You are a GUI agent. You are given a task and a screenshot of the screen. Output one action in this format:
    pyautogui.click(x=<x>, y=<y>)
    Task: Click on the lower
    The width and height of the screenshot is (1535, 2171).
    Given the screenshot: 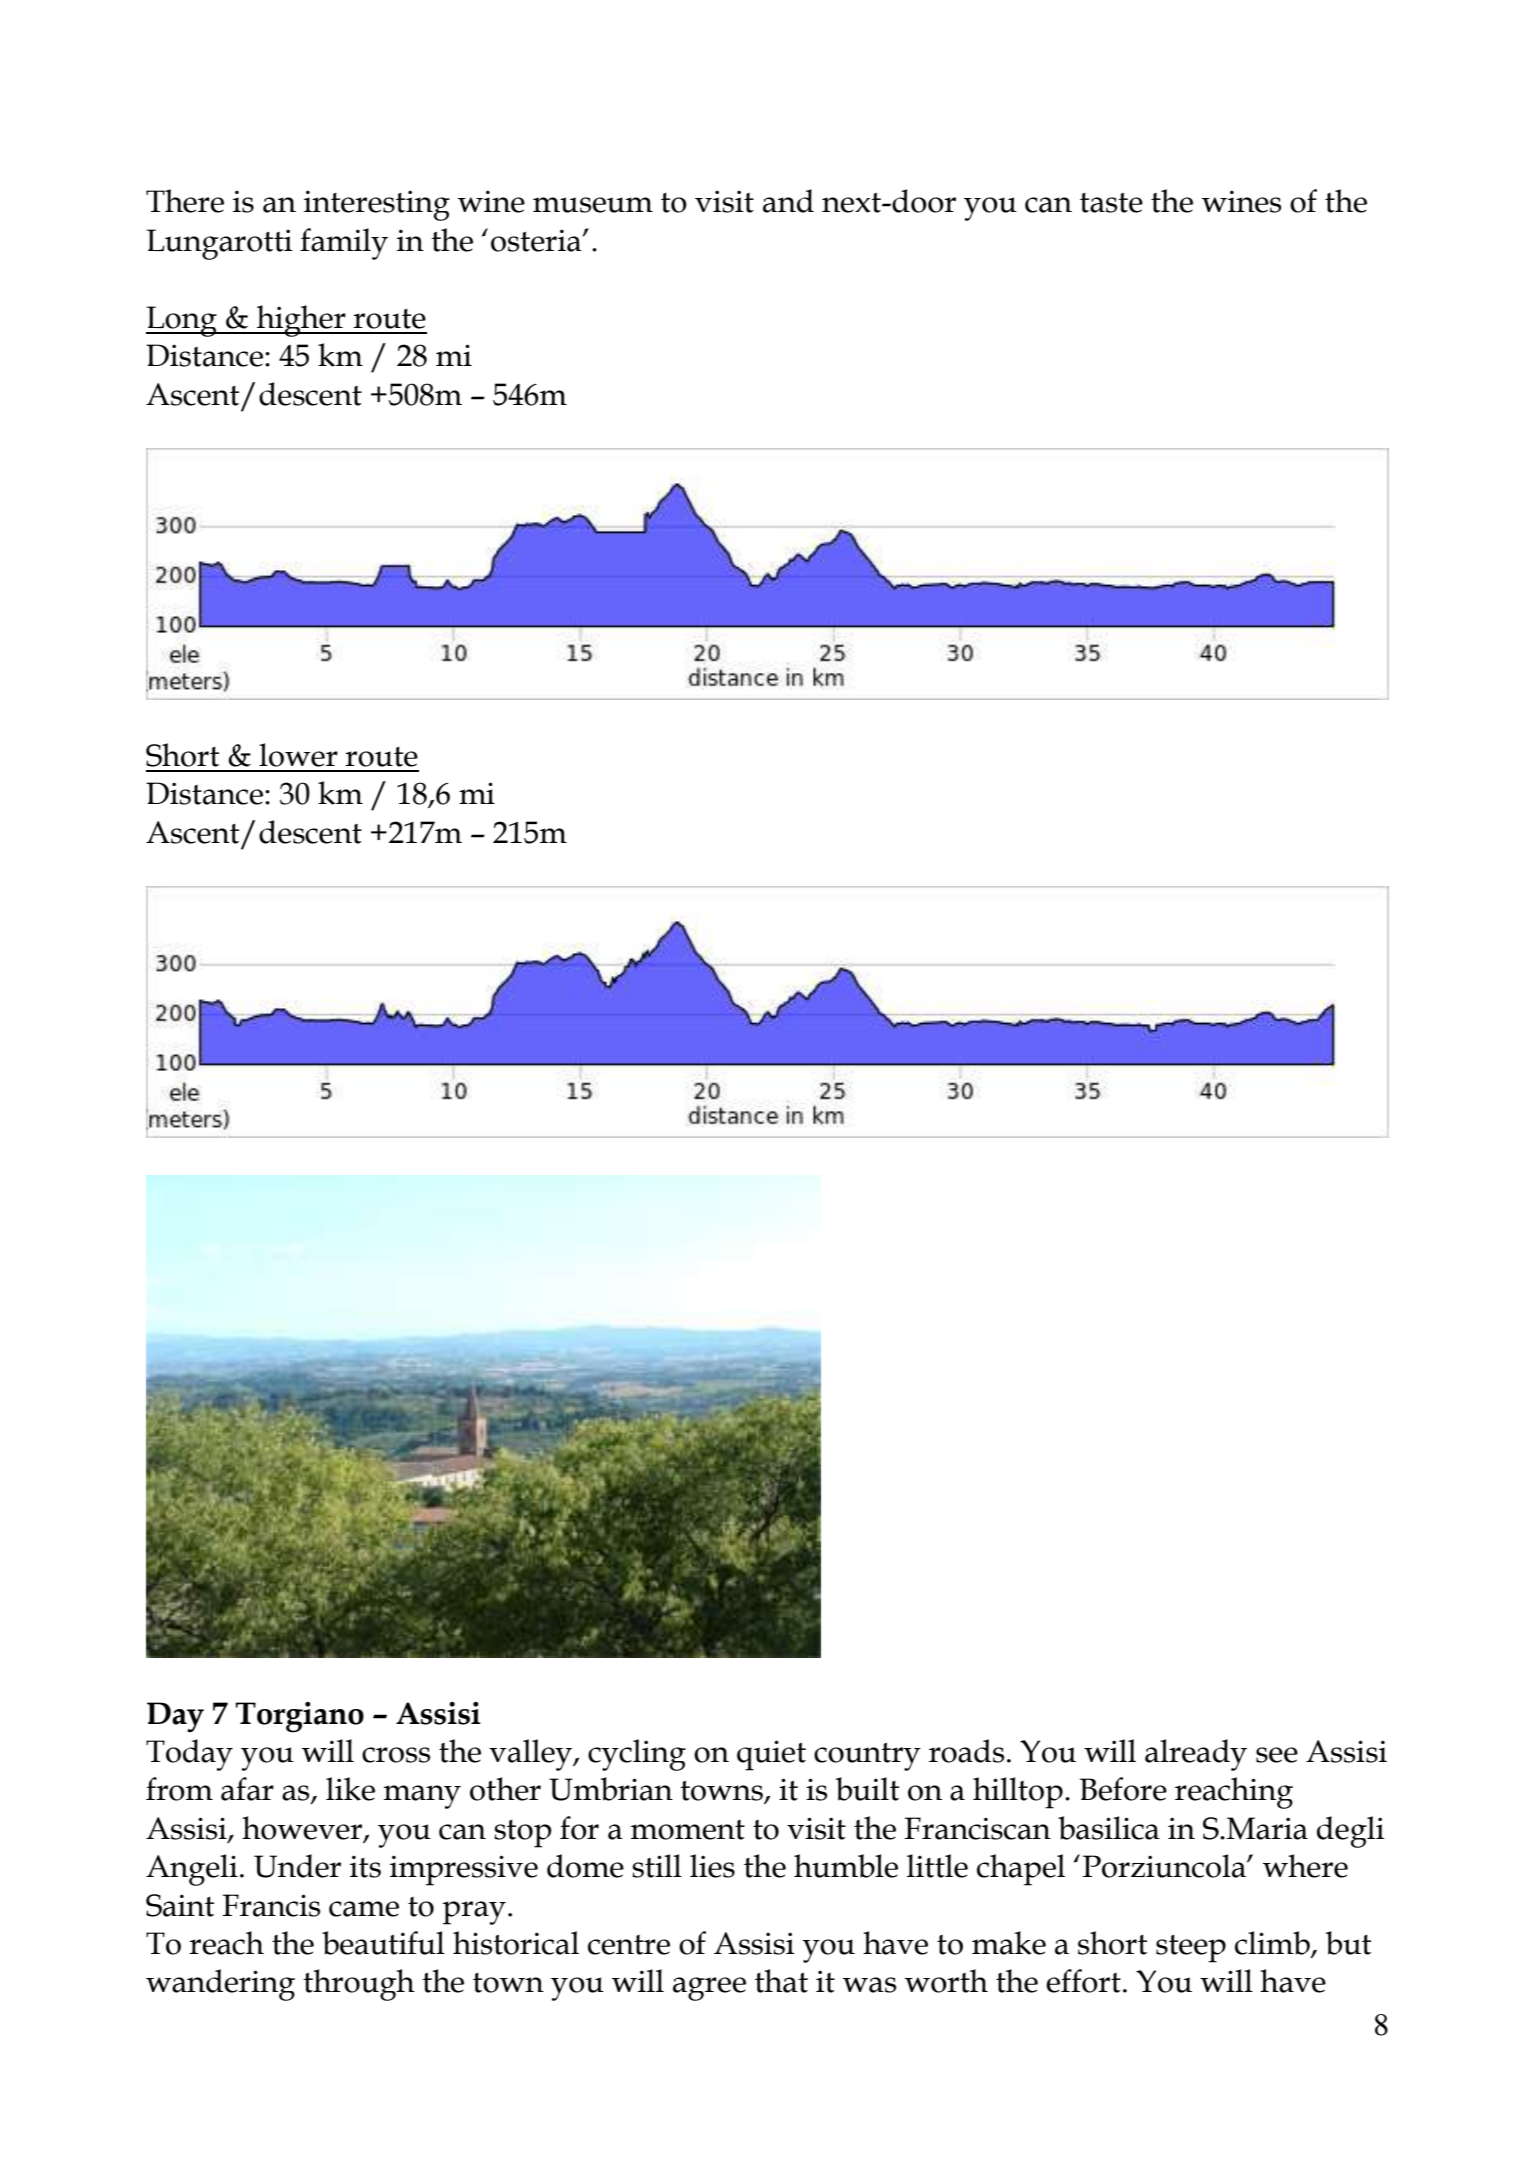 What is the action you would take?
    pyautogui.click(x=298, y=755)
